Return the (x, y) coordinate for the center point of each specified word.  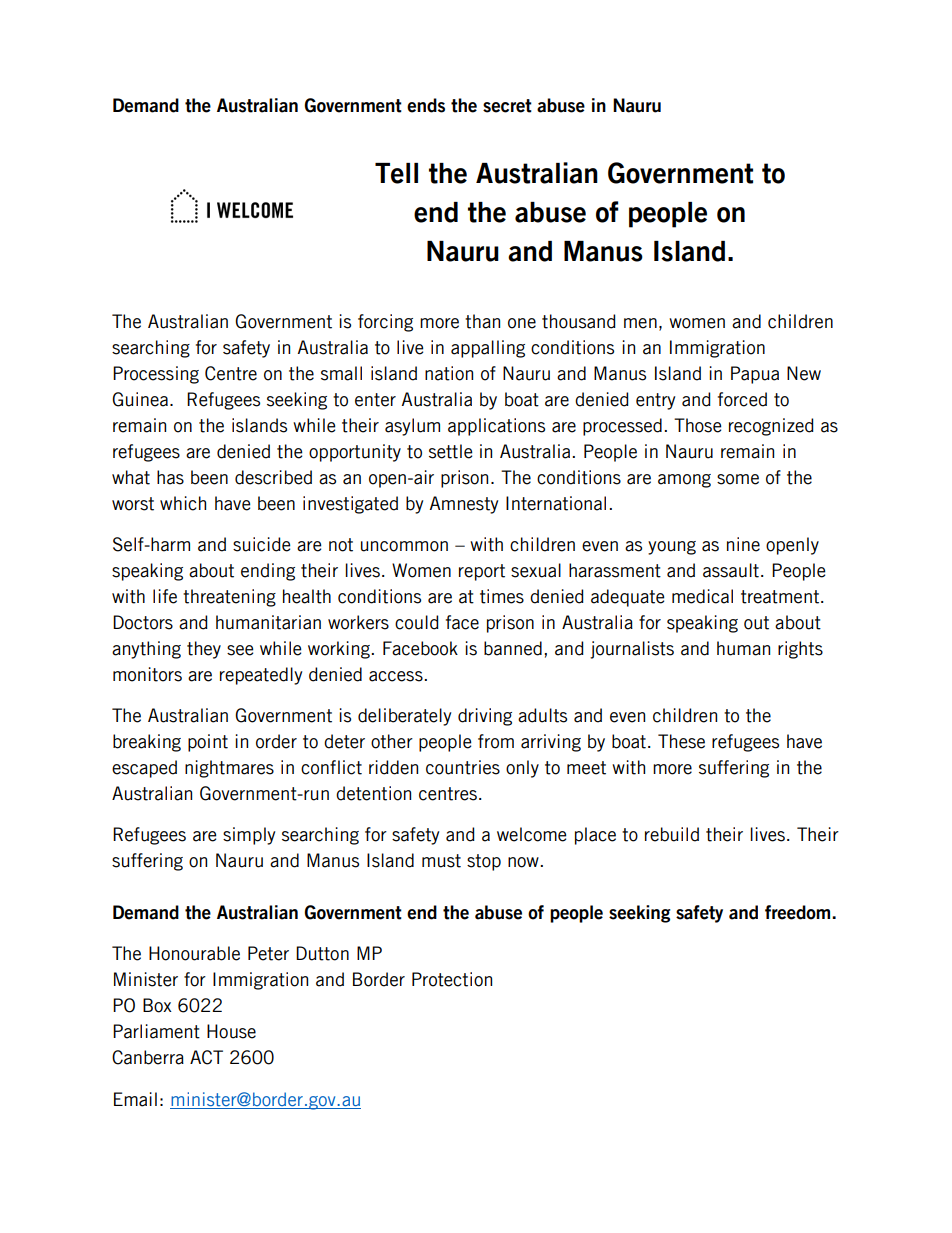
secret (507, 106)
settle (450, 451)
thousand (579, 321)
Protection (452, 979)
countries (463, 767)
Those (697, 425)
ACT (206, 1057)
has (170, 477)
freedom (799, 912)
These (681, 741)
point (208, 743)
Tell (396, 173)
